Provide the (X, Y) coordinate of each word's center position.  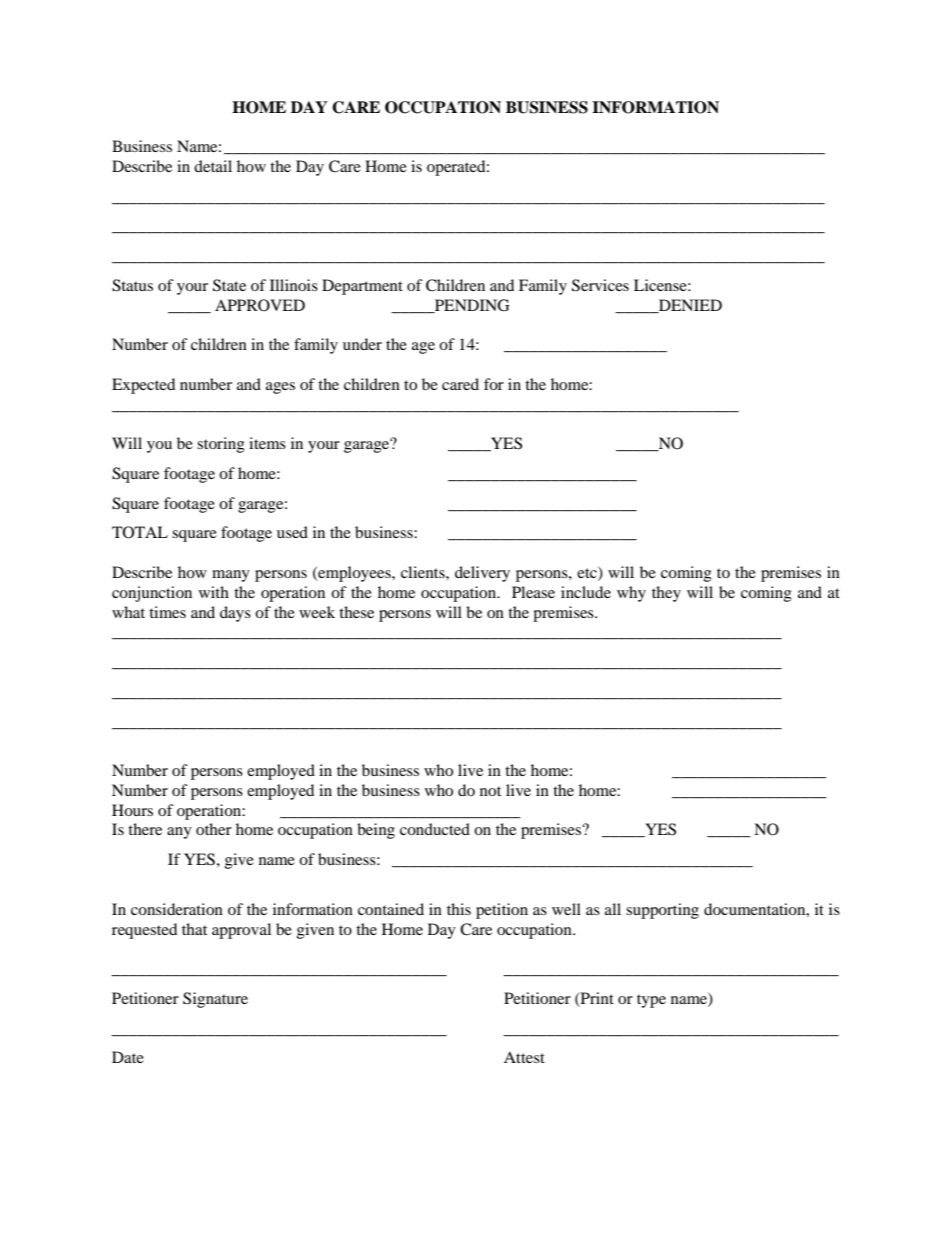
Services (600, 285)
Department (362, 287)
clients (424, 572)
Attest (524, 1057)
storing (221, 445)
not (490, 791)
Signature (215, 1000)
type (651, 1001)
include (586, 592)
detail (213, 166)
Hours (132, 810)
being (376, 831)
